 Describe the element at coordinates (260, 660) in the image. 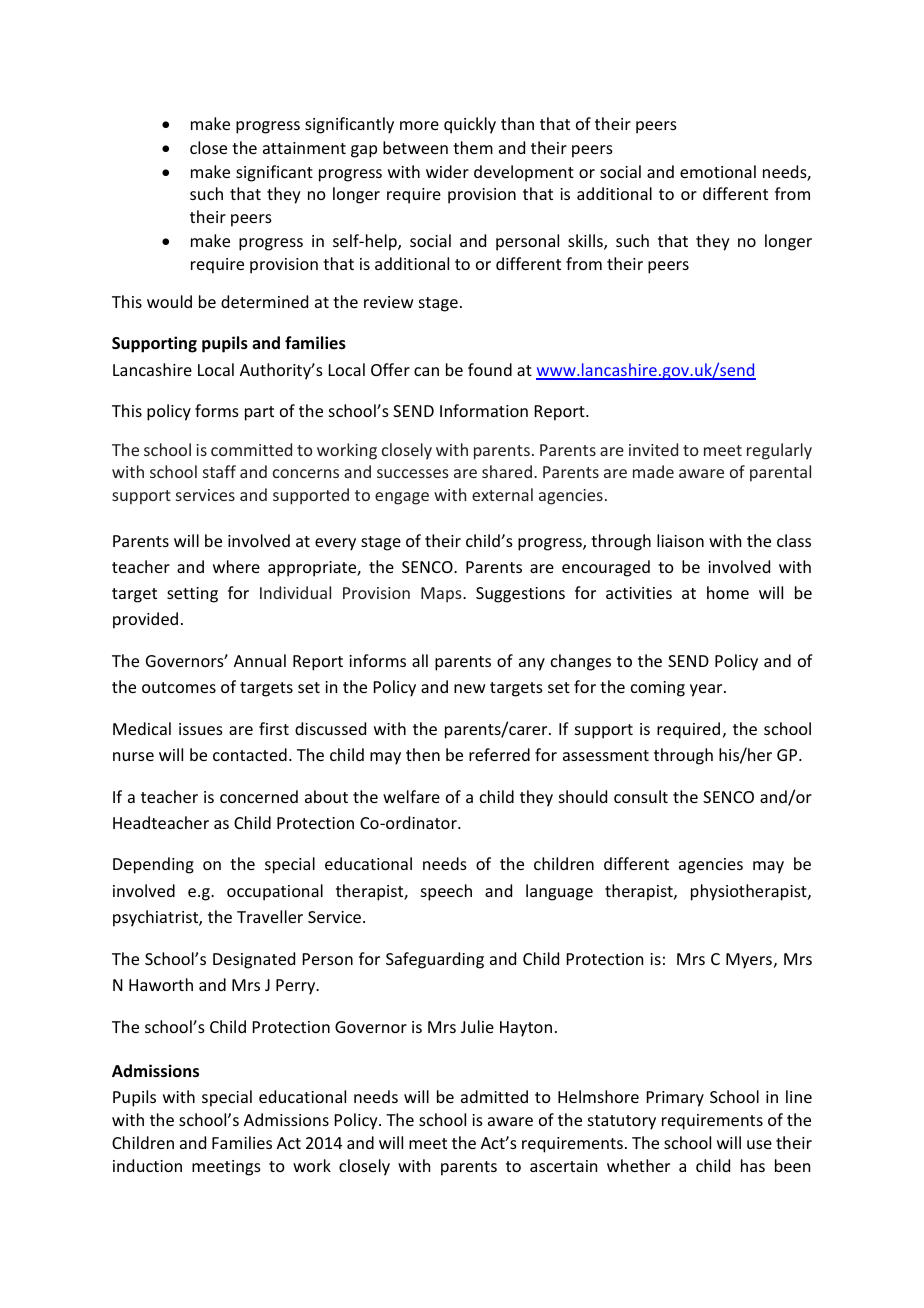

I see `Annual` at that location.
